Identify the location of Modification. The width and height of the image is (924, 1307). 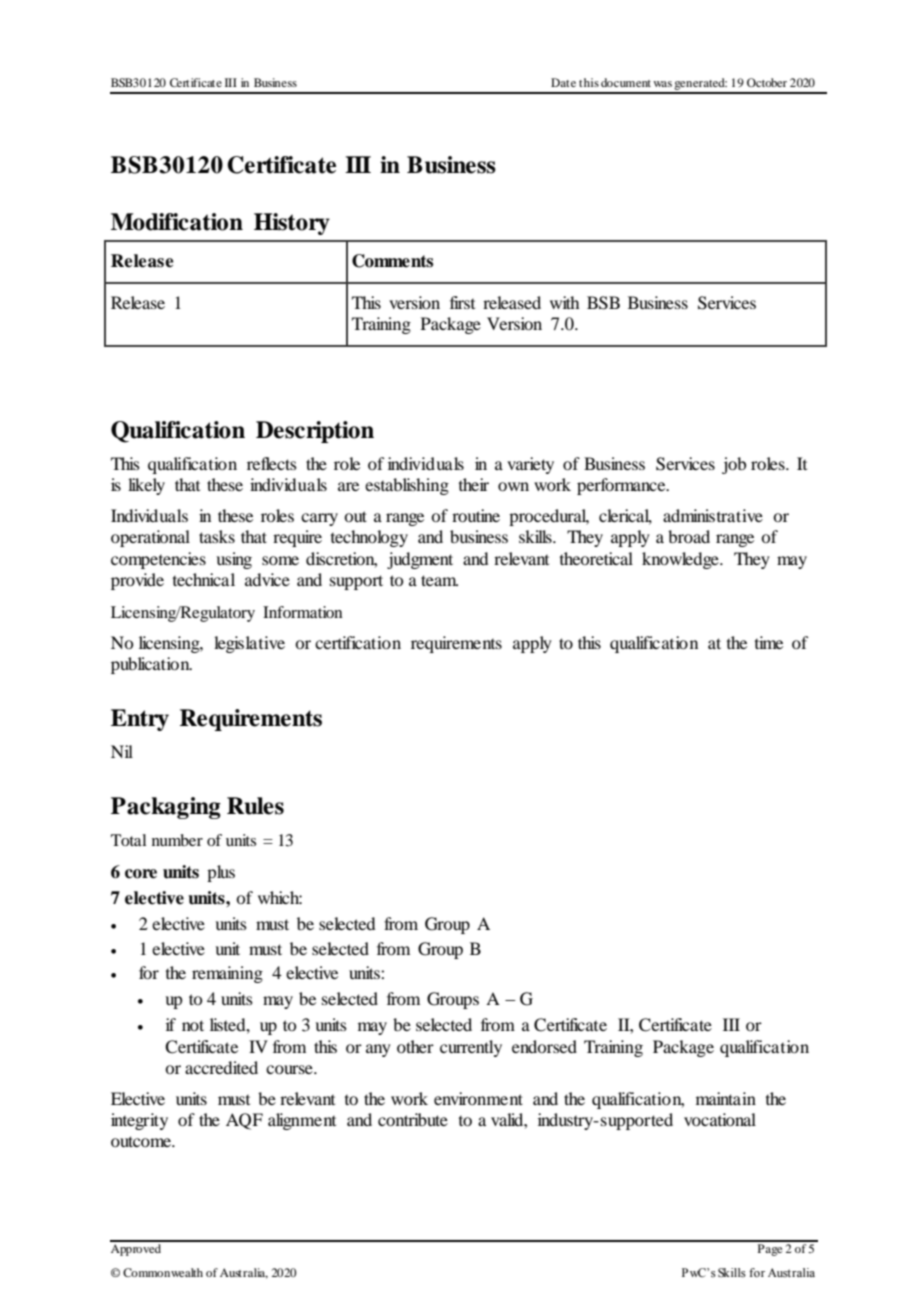
(177, 222).
